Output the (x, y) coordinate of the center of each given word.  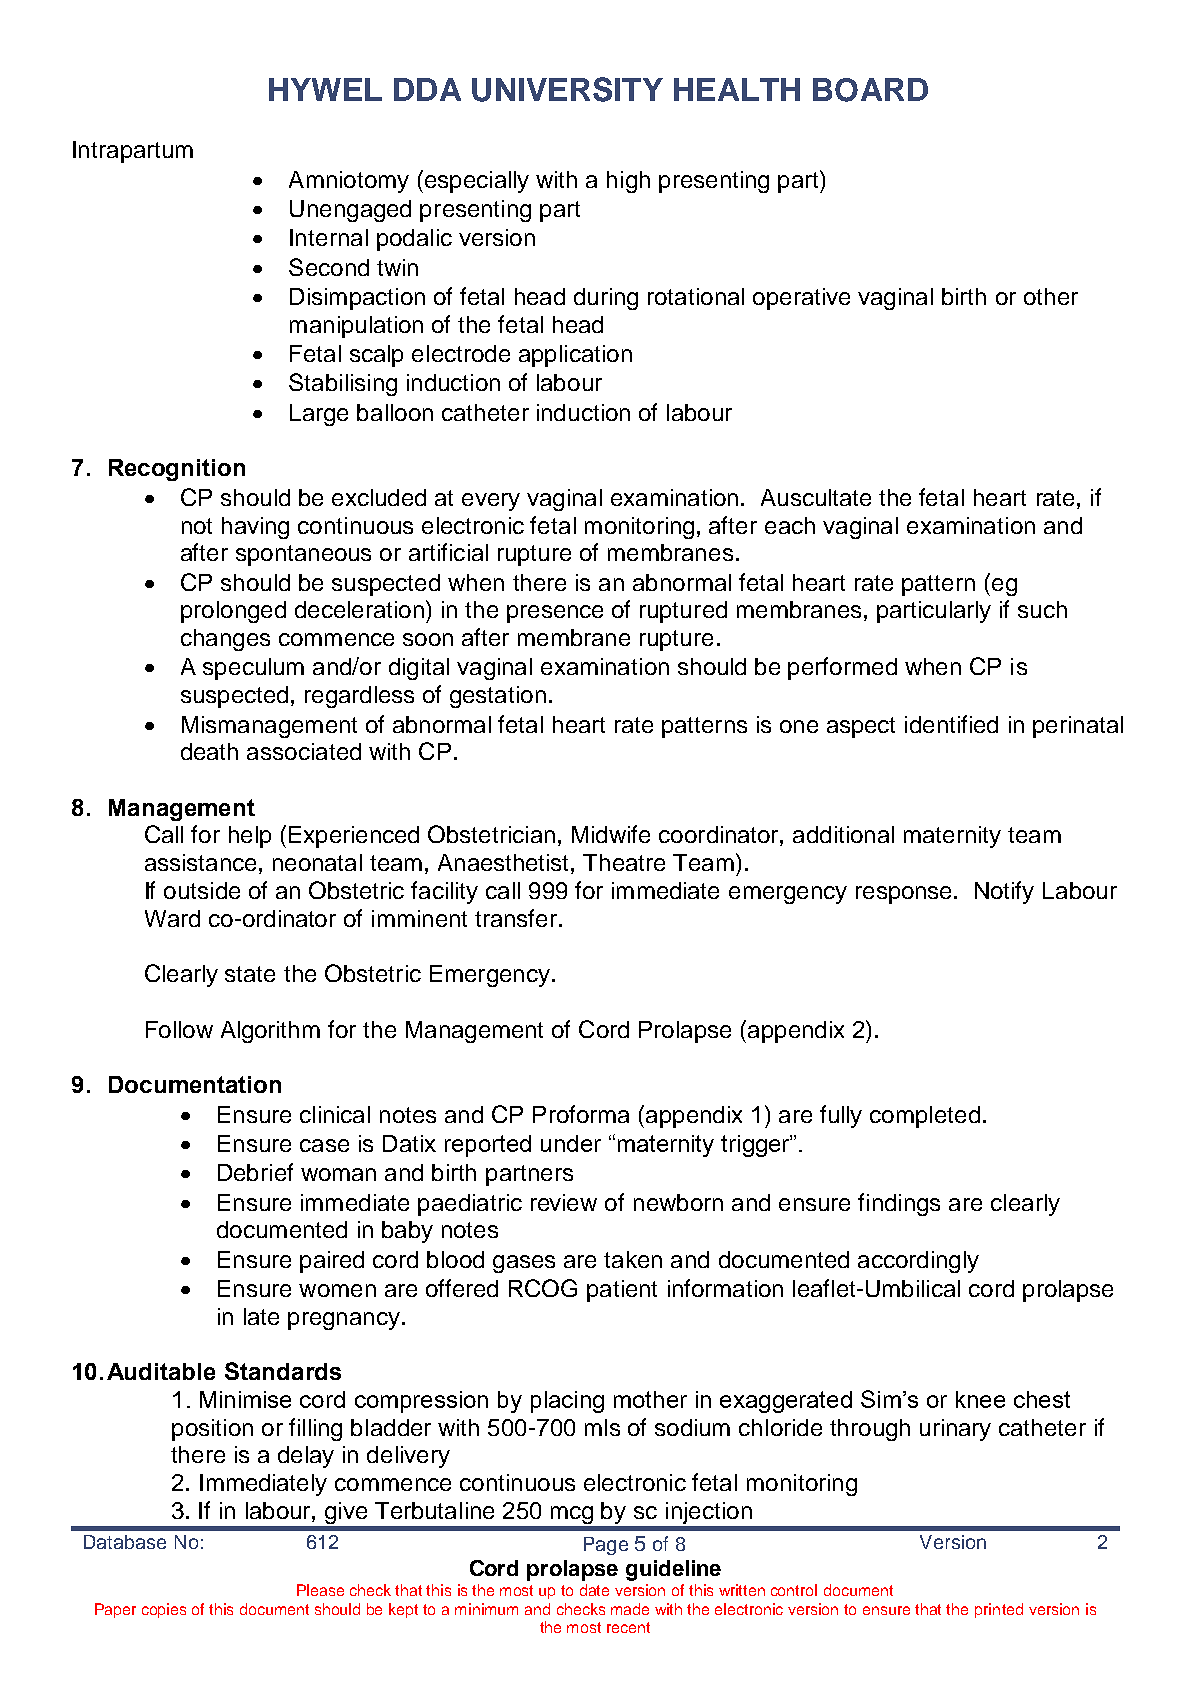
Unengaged (350, 211)
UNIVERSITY (567, 89)
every (491, 502)
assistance (200, 862)
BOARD (870, 90)
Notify (1004, 892)
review (564, 1202)
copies (164, 1610)
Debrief (255, 1172)
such (1042, 609)
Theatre (624, 862)
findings (899, 1204)
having (255, 528)
